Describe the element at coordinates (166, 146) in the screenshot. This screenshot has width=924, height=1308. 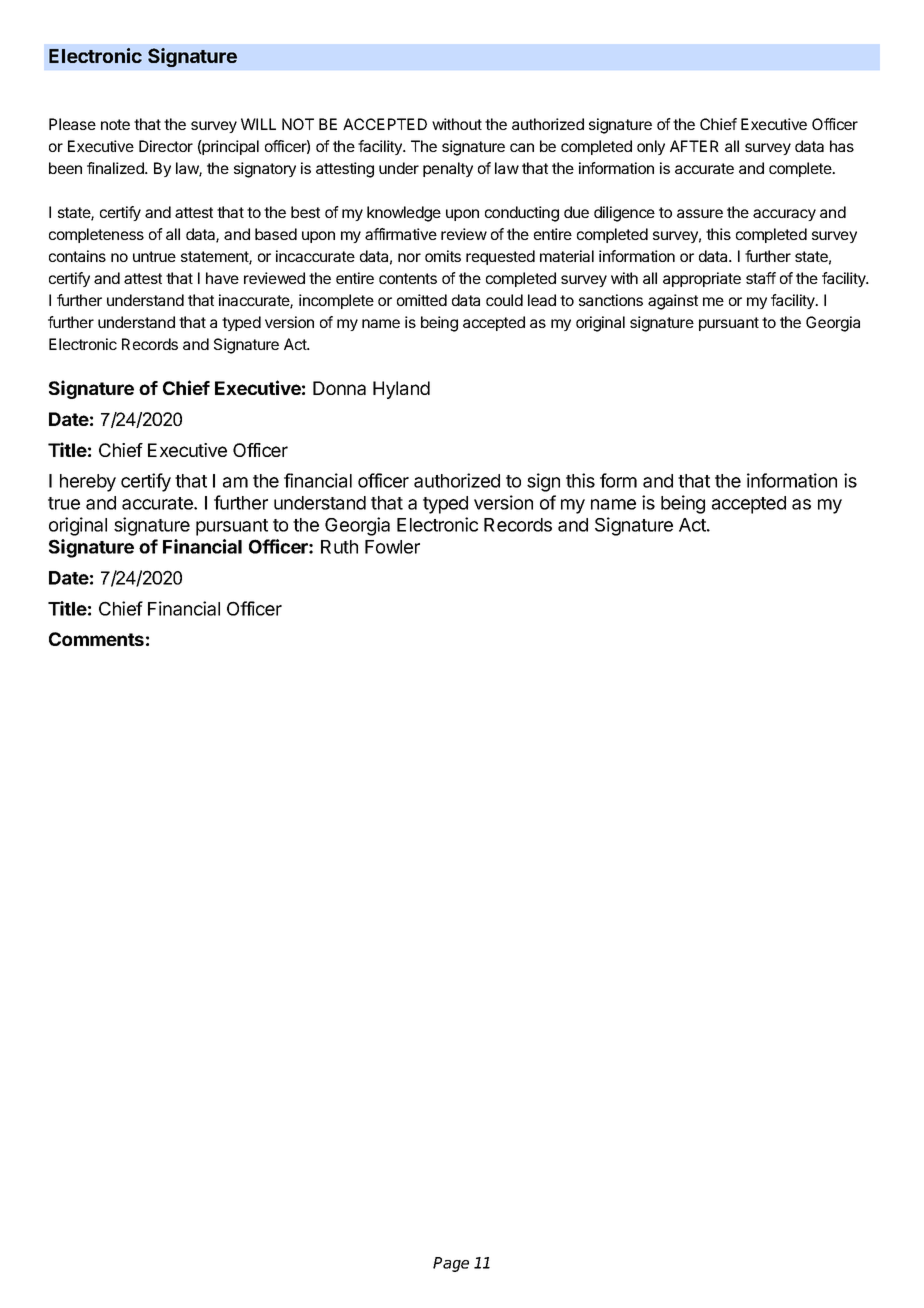
I see `Director` at that location.
